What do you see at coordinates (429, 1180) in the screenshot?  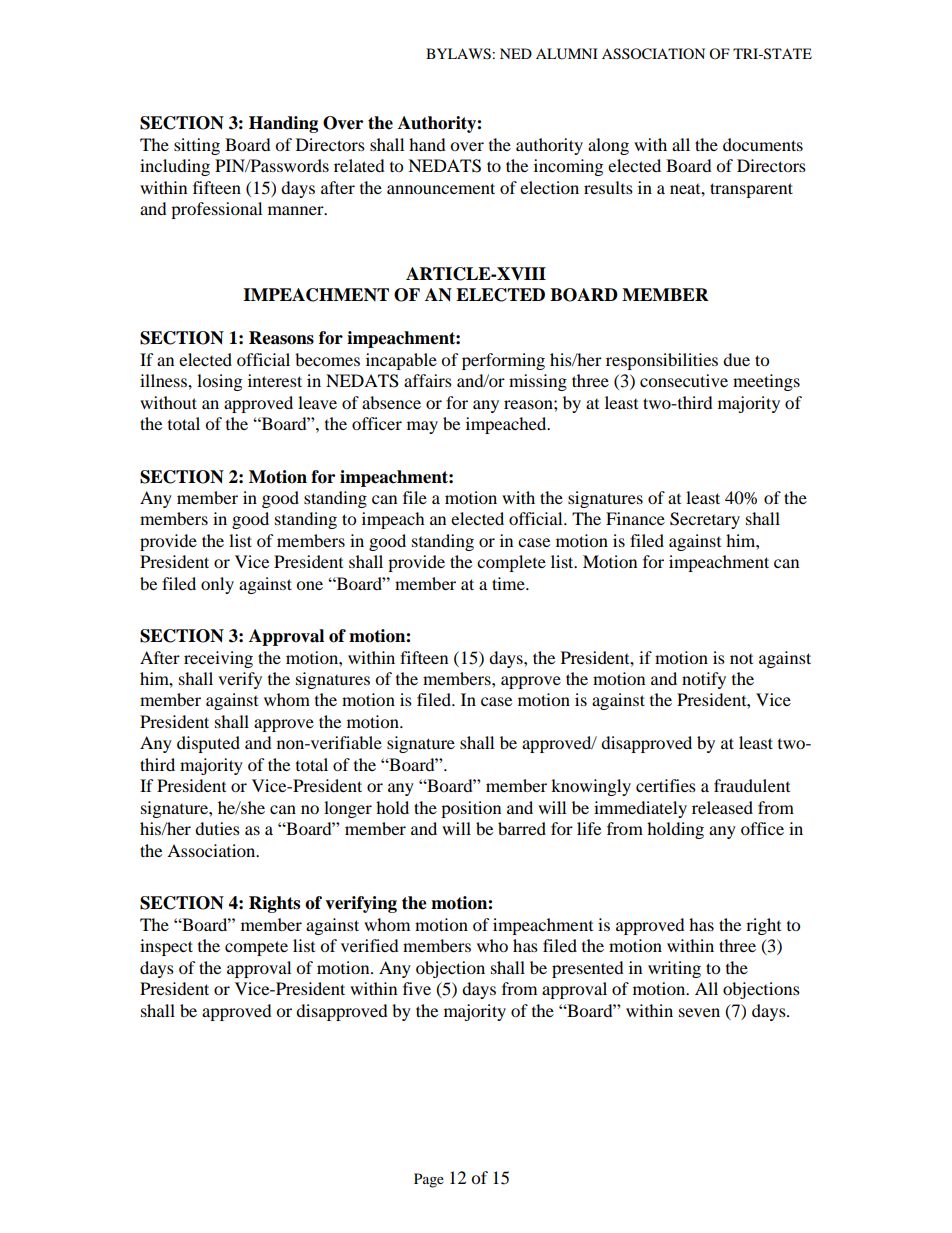 I see `Page` at bounding box center [429, 1180].
